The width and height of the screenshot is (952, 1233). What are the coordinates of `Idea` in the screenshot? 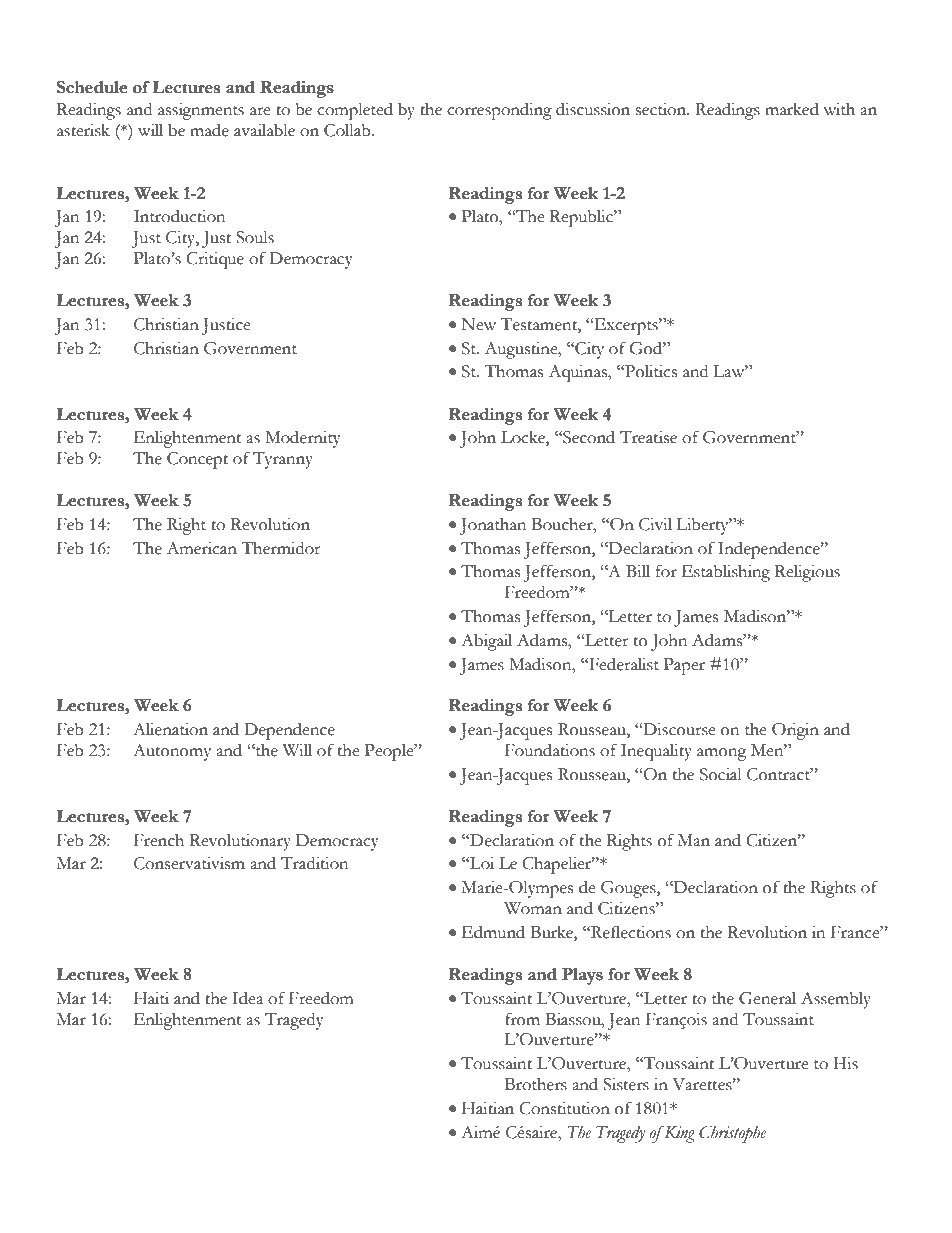 It's located at (248, 998).
